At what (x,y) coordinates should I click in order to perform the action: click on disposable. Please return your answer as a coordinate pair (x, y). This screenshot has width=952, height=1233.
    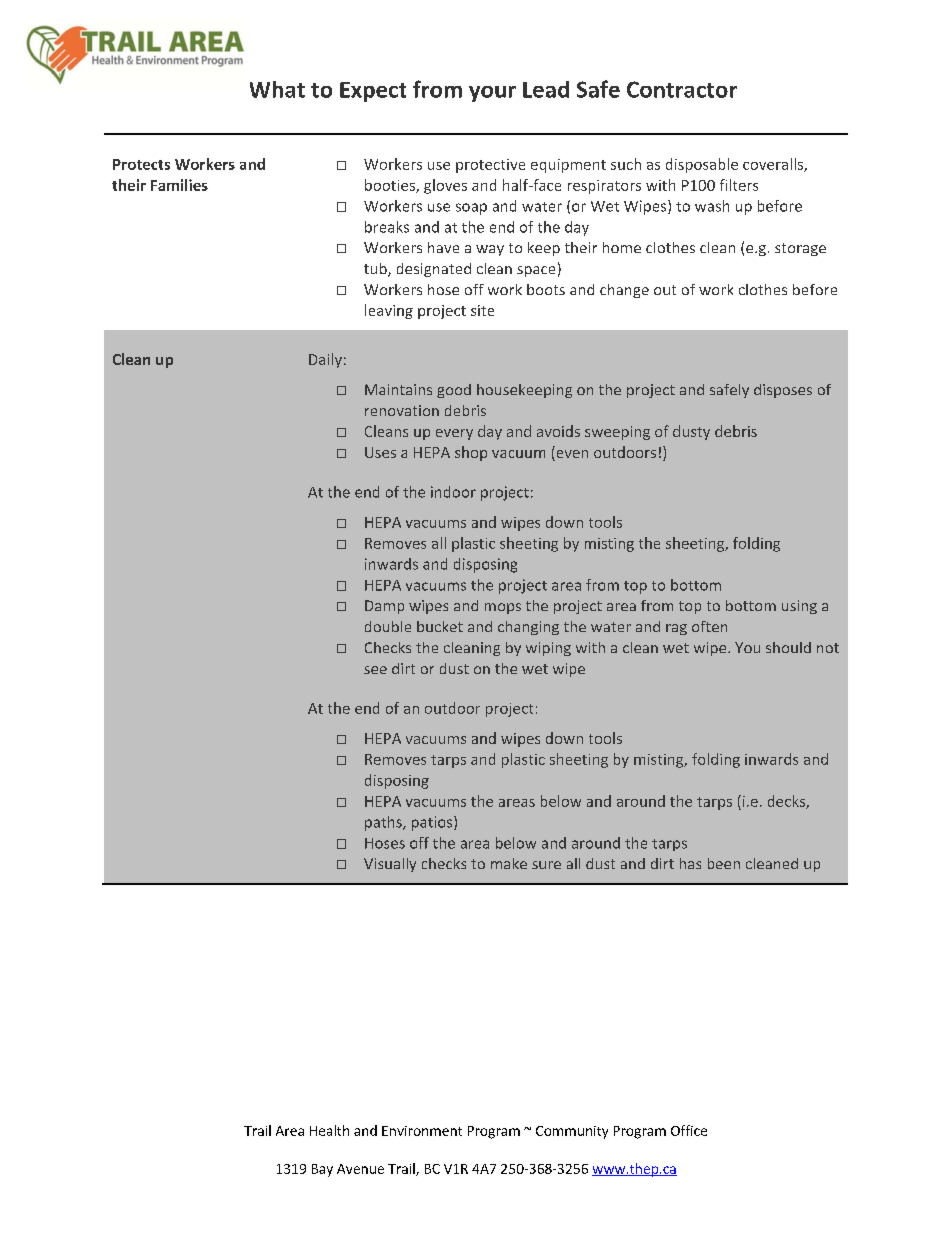
    Looking at the image, I should click on (702, 165).
